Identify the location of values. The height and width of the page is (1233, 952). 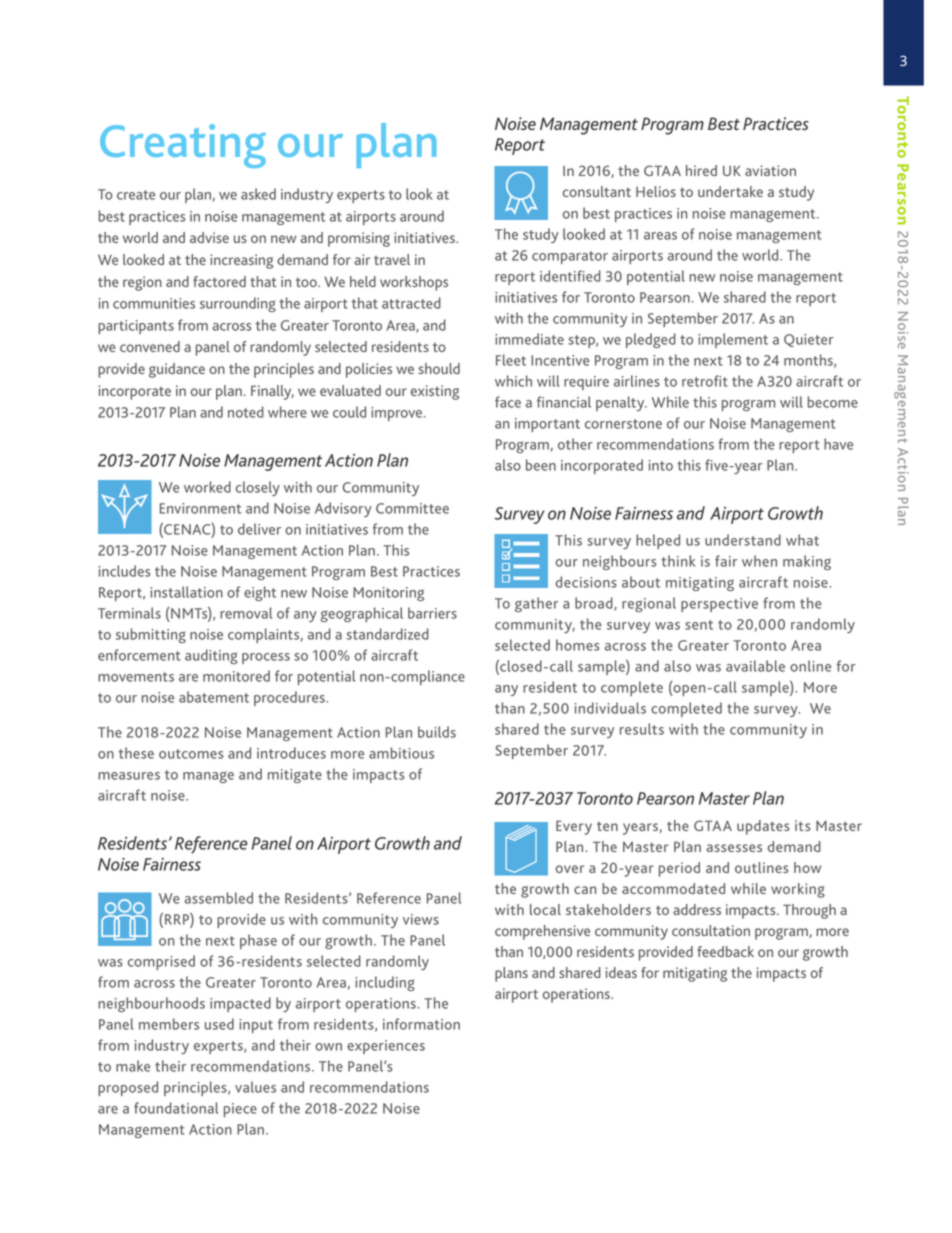
(255, 1087).
